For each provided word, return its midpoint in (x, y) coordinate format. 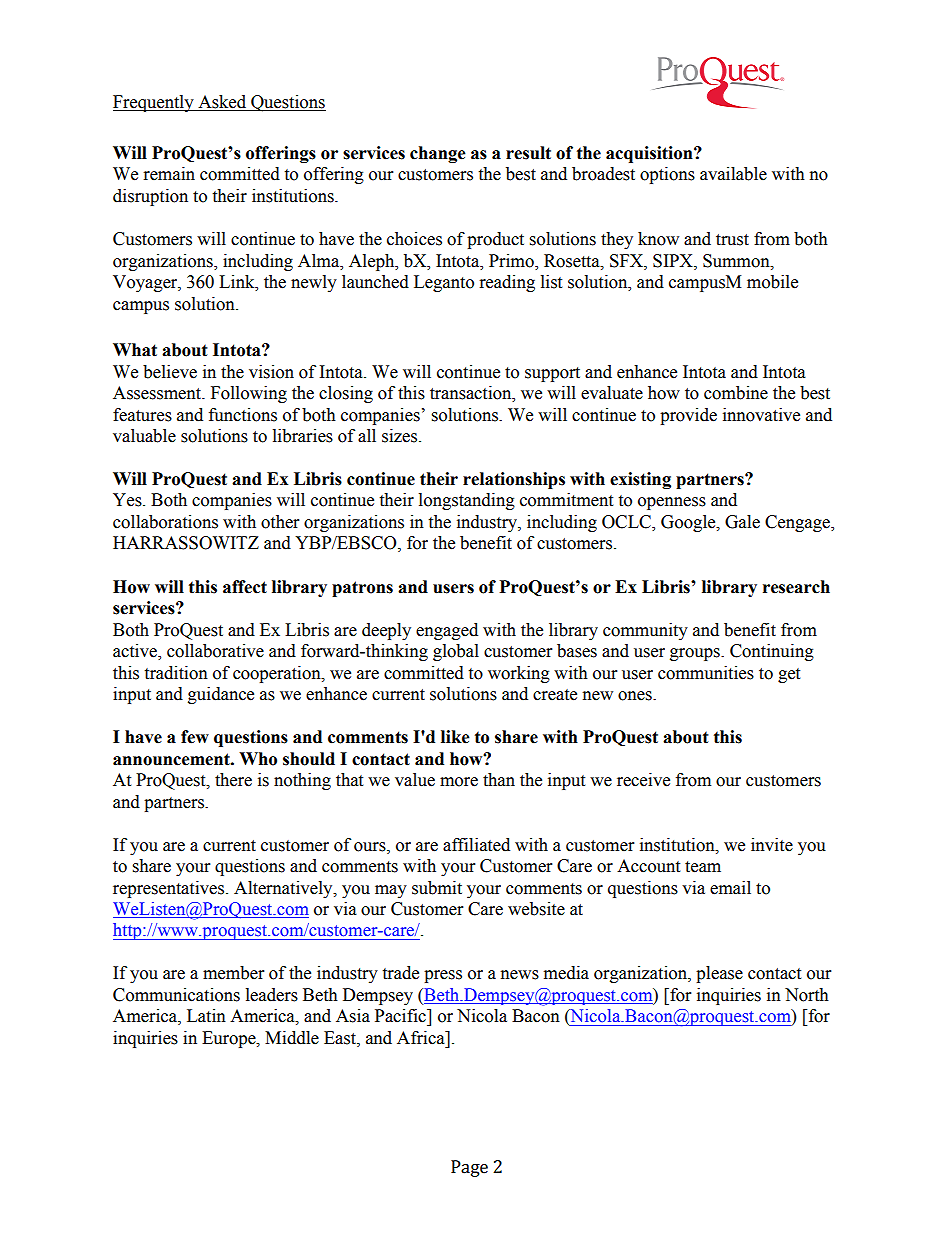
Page (469, 1168)
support (552, 374)
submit (437, 888)
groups (696, 654)
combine (736, 393)
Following (249, 394)
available (733, 174)
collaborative (215, 651)
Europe (230, 1039)
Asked (222, 103)
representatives (170, 889)
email (730, 888)
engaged (447, 631)
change (438, 154)
